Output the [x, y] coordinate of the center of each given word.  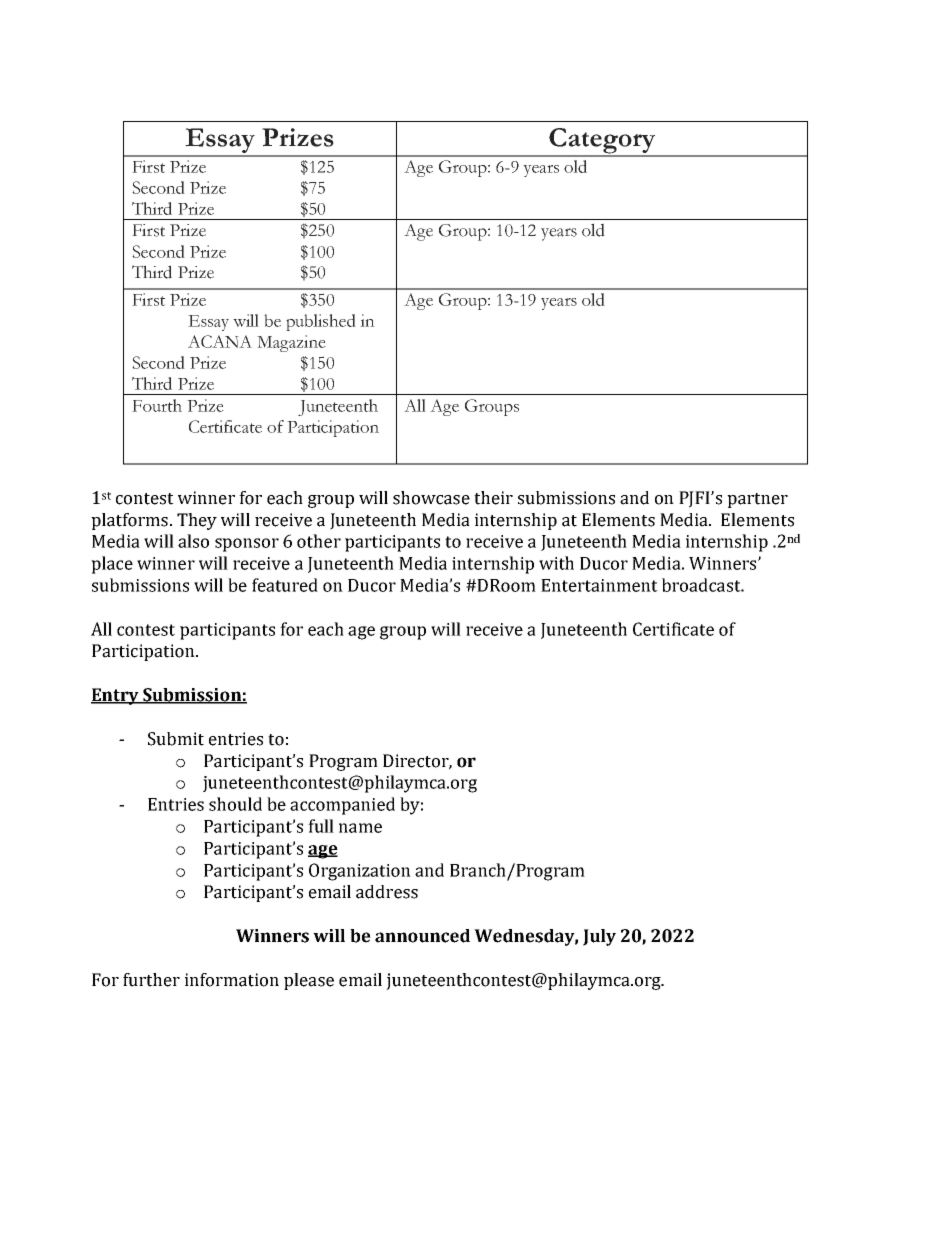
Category [602, 142]
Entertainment [599, 585]
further [151, 980]
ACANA [220, 341]
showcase [431, 498]
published [321, 322]
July [599, 937]
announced [422, 936]
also [193, 541]
